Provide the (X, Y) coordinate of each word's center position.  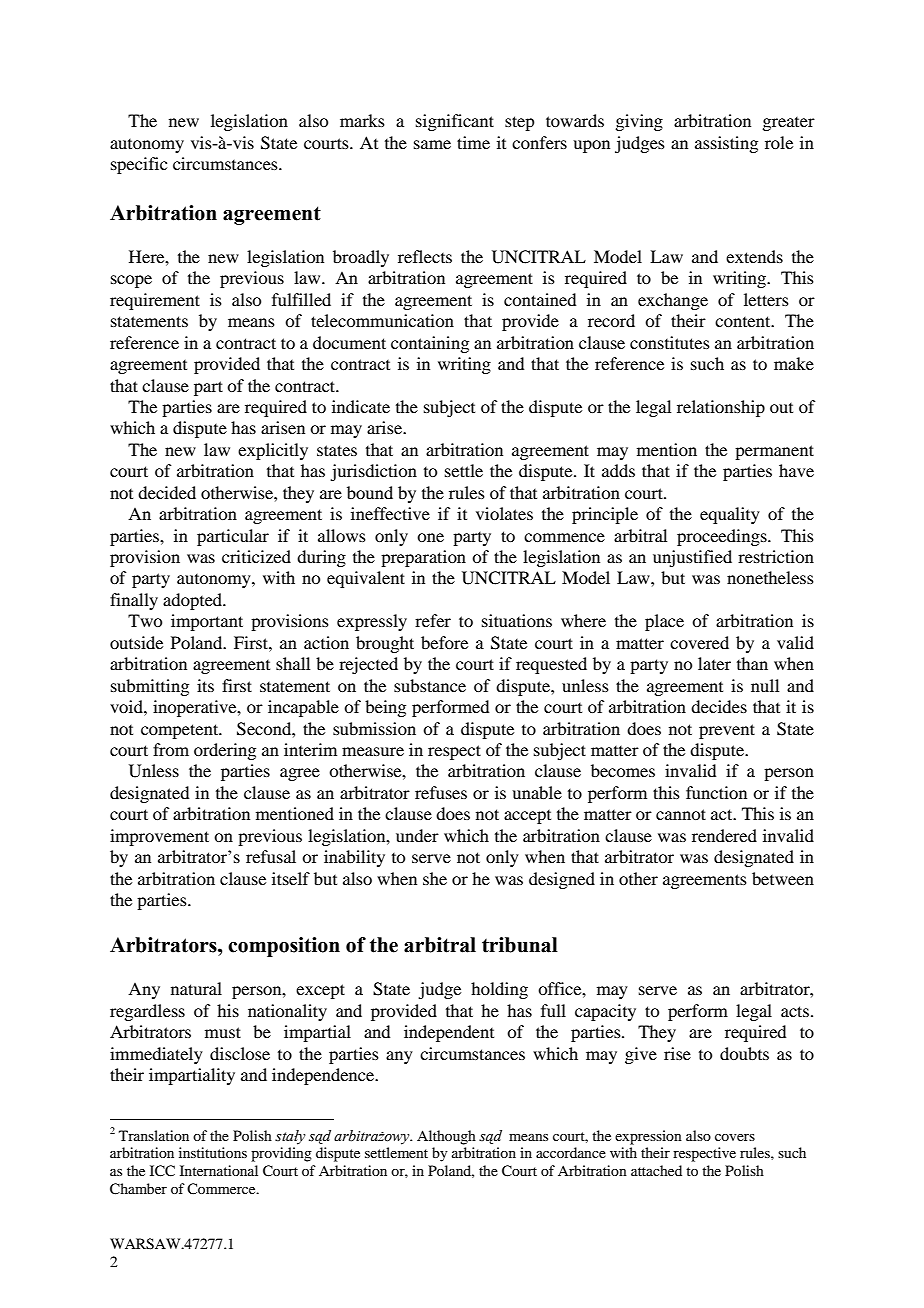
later (714, 663)
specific (139, 165)
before (444, 642)
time (473, 142)
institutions (213, 1152)
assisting (726, 144)
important (207, 622)
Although (446, 1137)
